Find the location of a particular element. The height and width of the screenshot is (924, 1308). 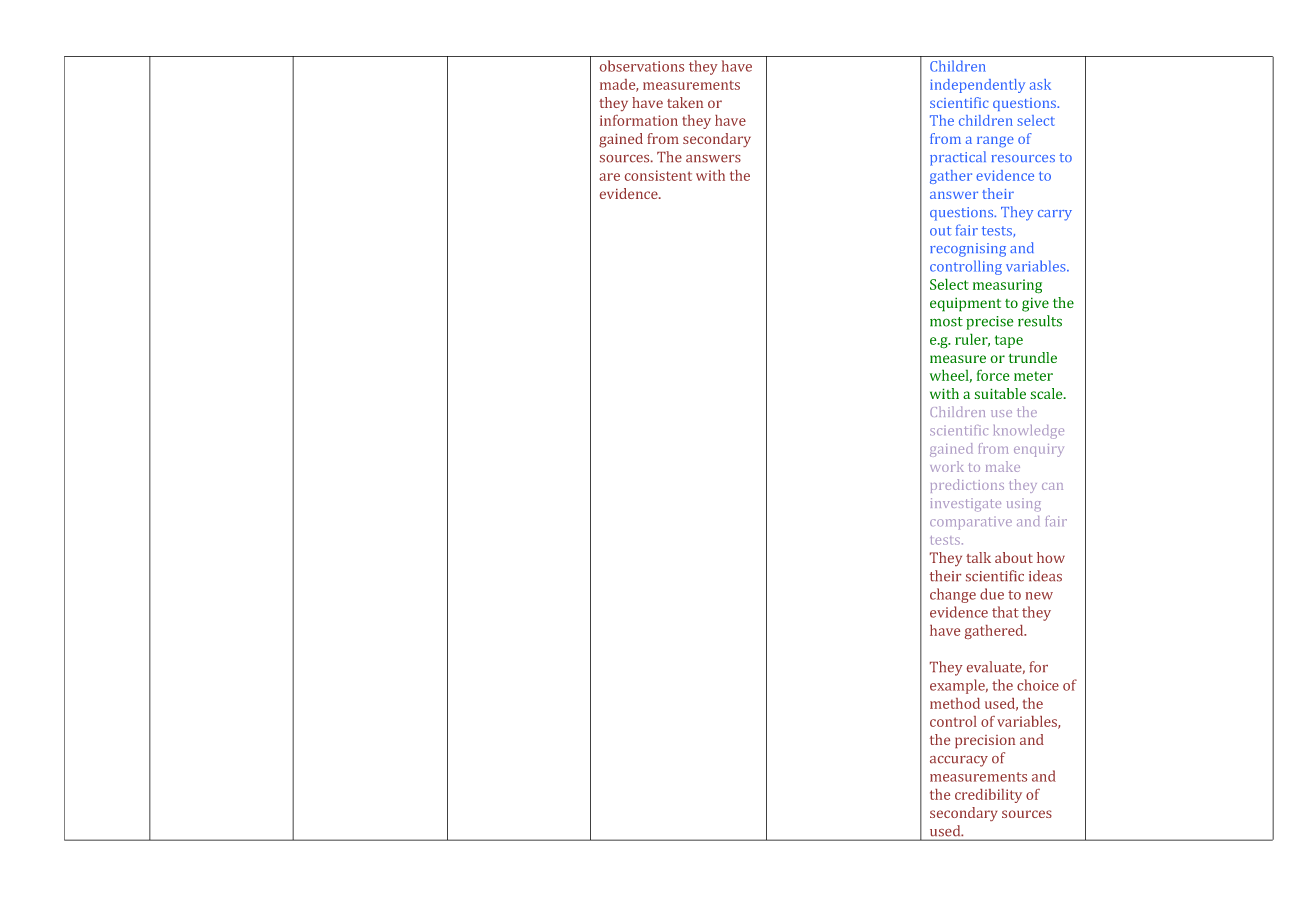

using is located at coordinates (1024, 505).
